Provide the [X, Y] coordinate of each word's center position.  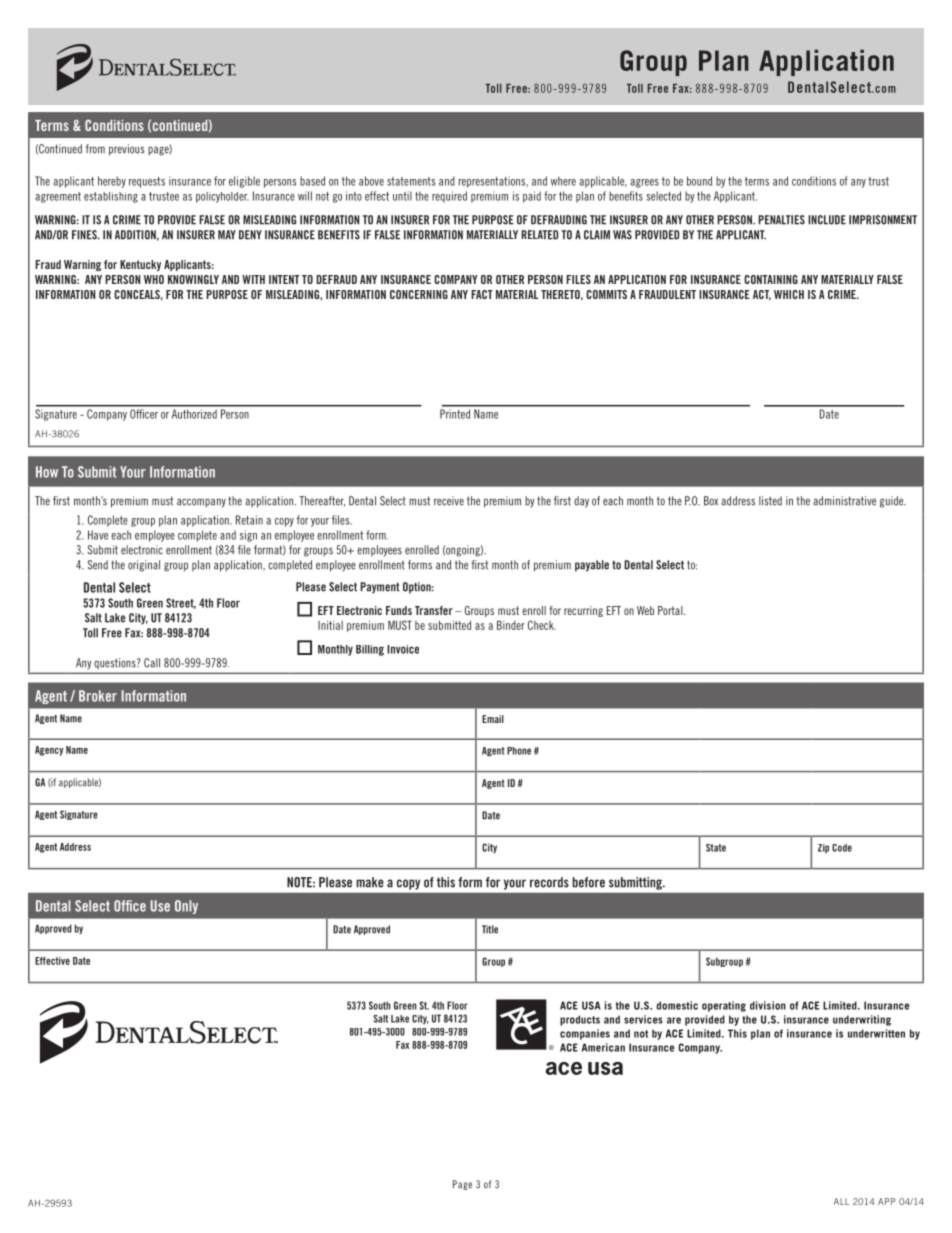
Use [160, 906]
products [580, 1020]
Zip [823, 849]
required [449, 197]
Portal [671, 610]
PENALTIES [781, 220]
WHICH [789, 294]
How [47, 472]
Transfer [434, 610]
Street [181, 603]
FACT [482, 294]
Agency [49, 751]
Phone [519, 751]
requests [147, 182]
